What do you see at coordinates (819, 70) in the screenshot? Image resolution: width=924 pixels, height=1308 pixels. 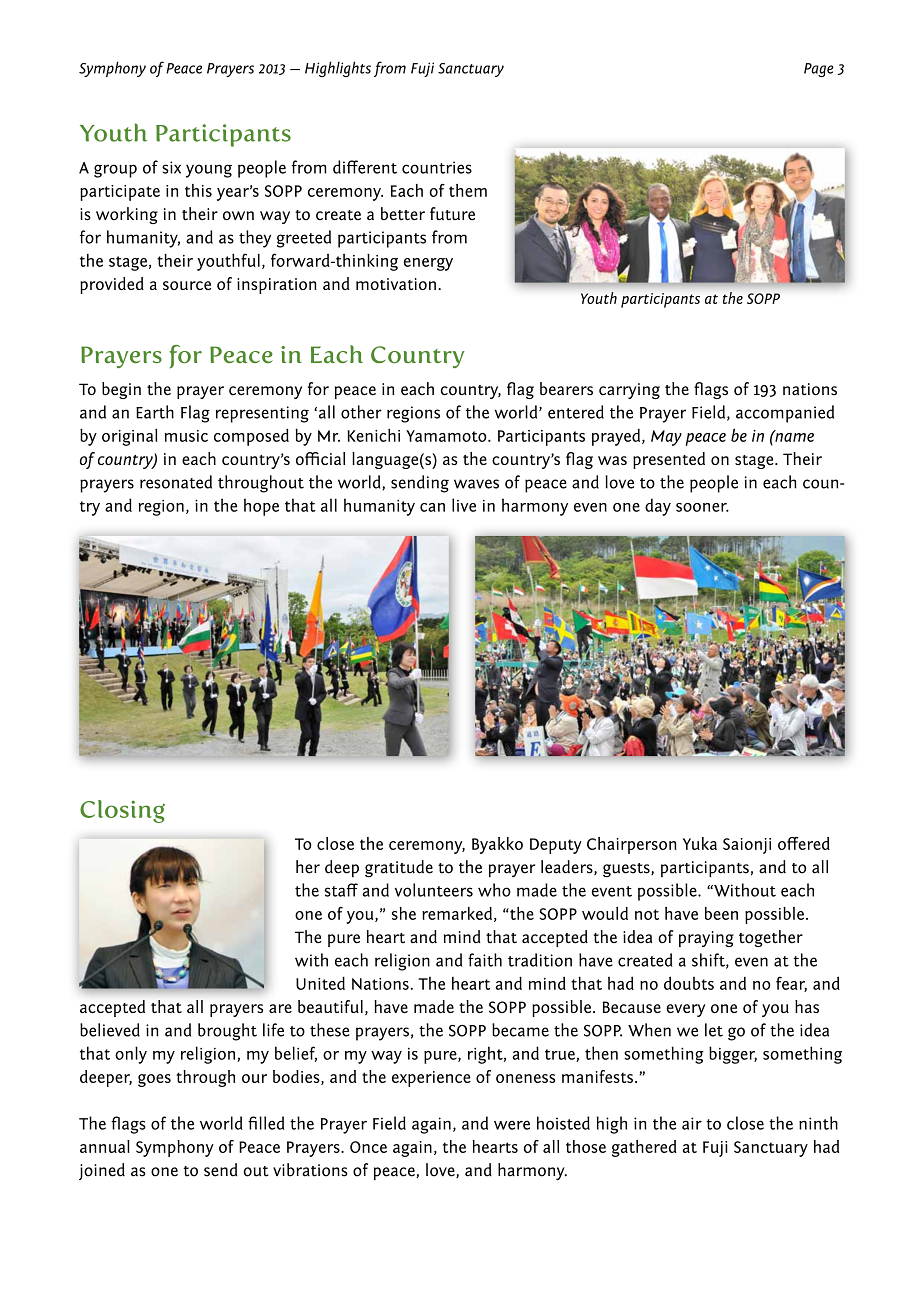 I see `Page` at bounding box center [819, 70].
